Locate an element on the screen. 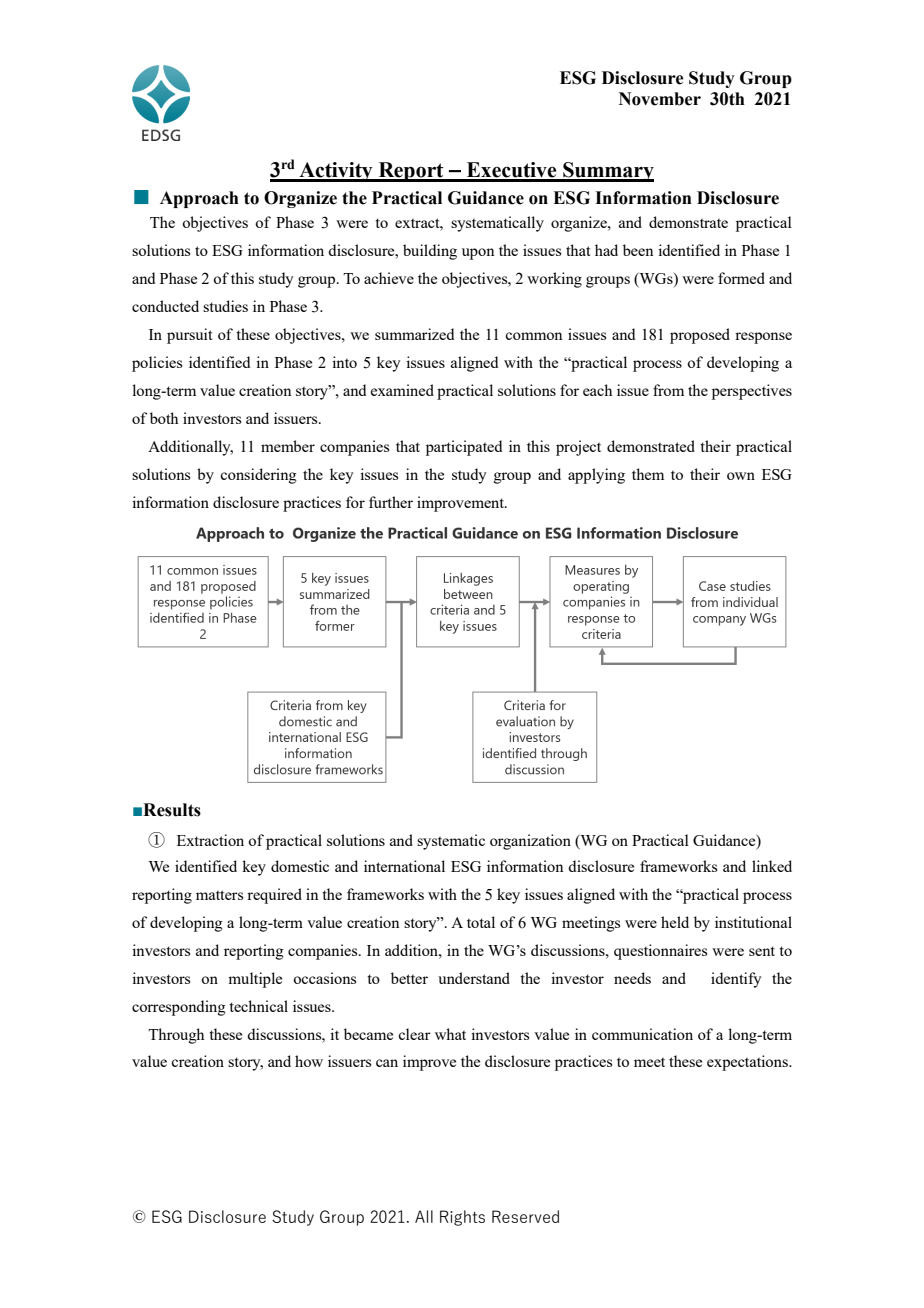 This screenshot has width=924, height=1308. Approach is located at coordinates (199, 199).
